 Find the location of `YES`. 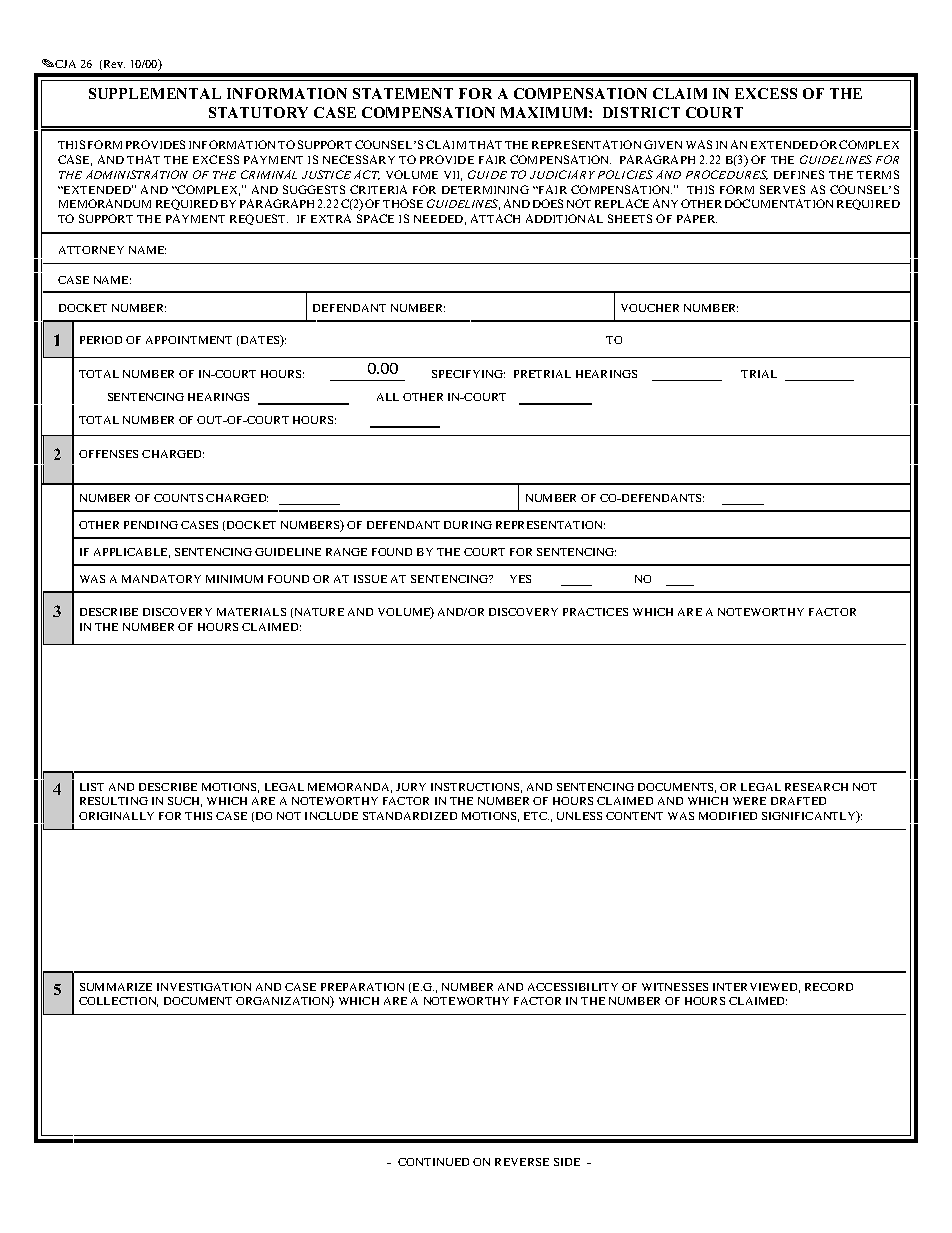

YES is located at coordinates (520, 579).
